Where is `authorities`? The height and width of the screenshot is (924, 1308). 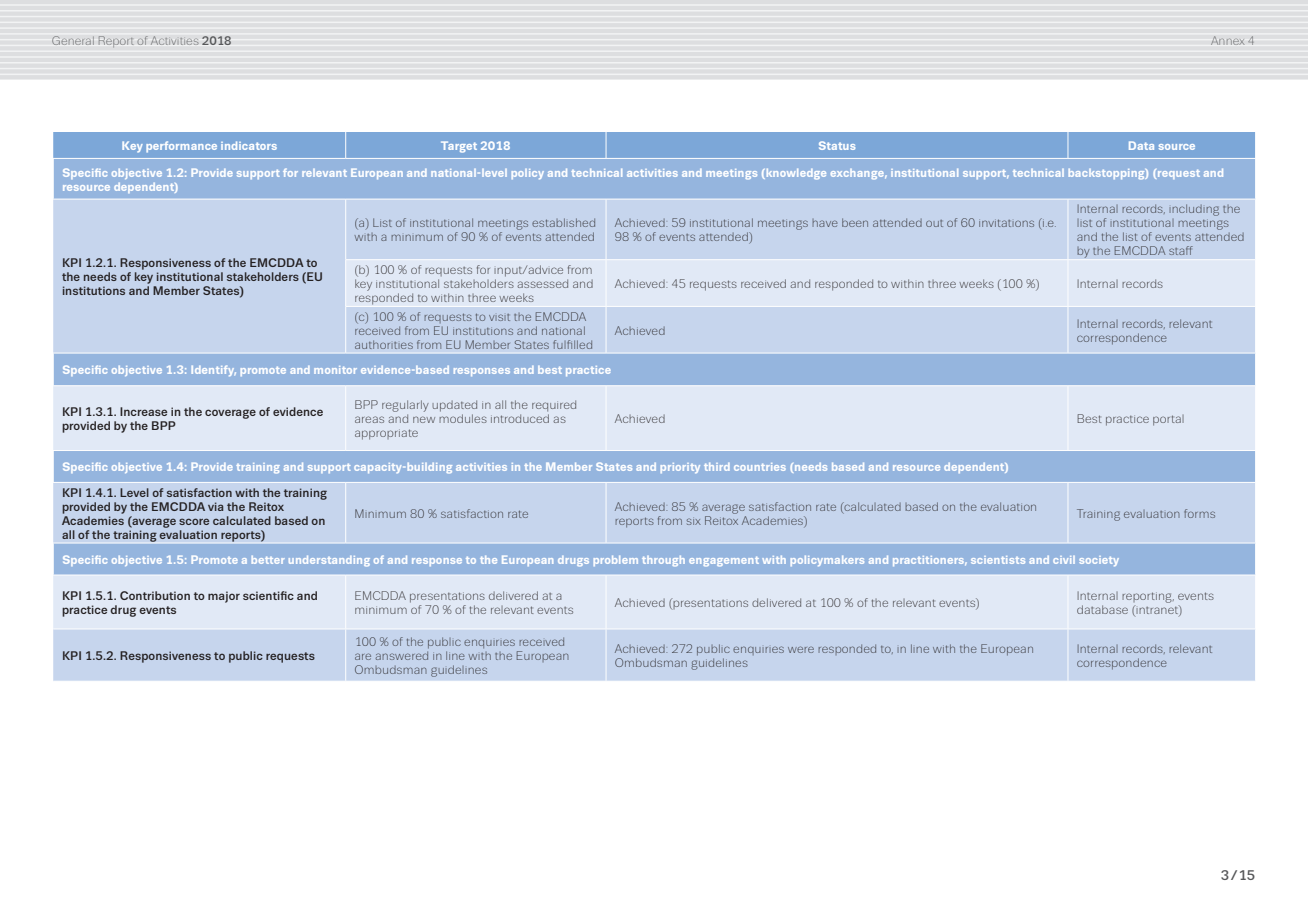 authorities is located at coordinates (384, 344).
